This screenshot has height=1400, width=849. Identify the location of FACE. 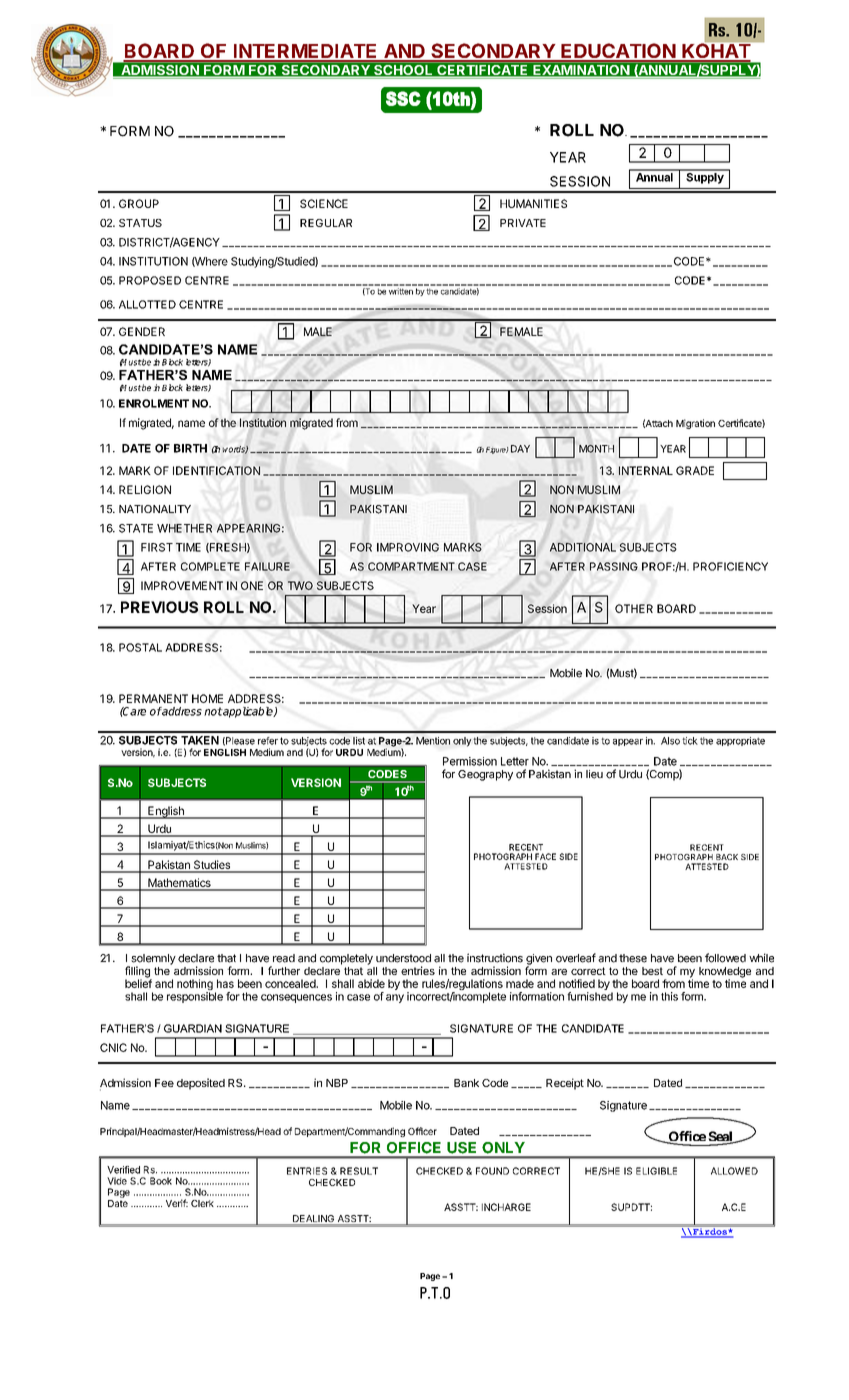
(545, 856).
